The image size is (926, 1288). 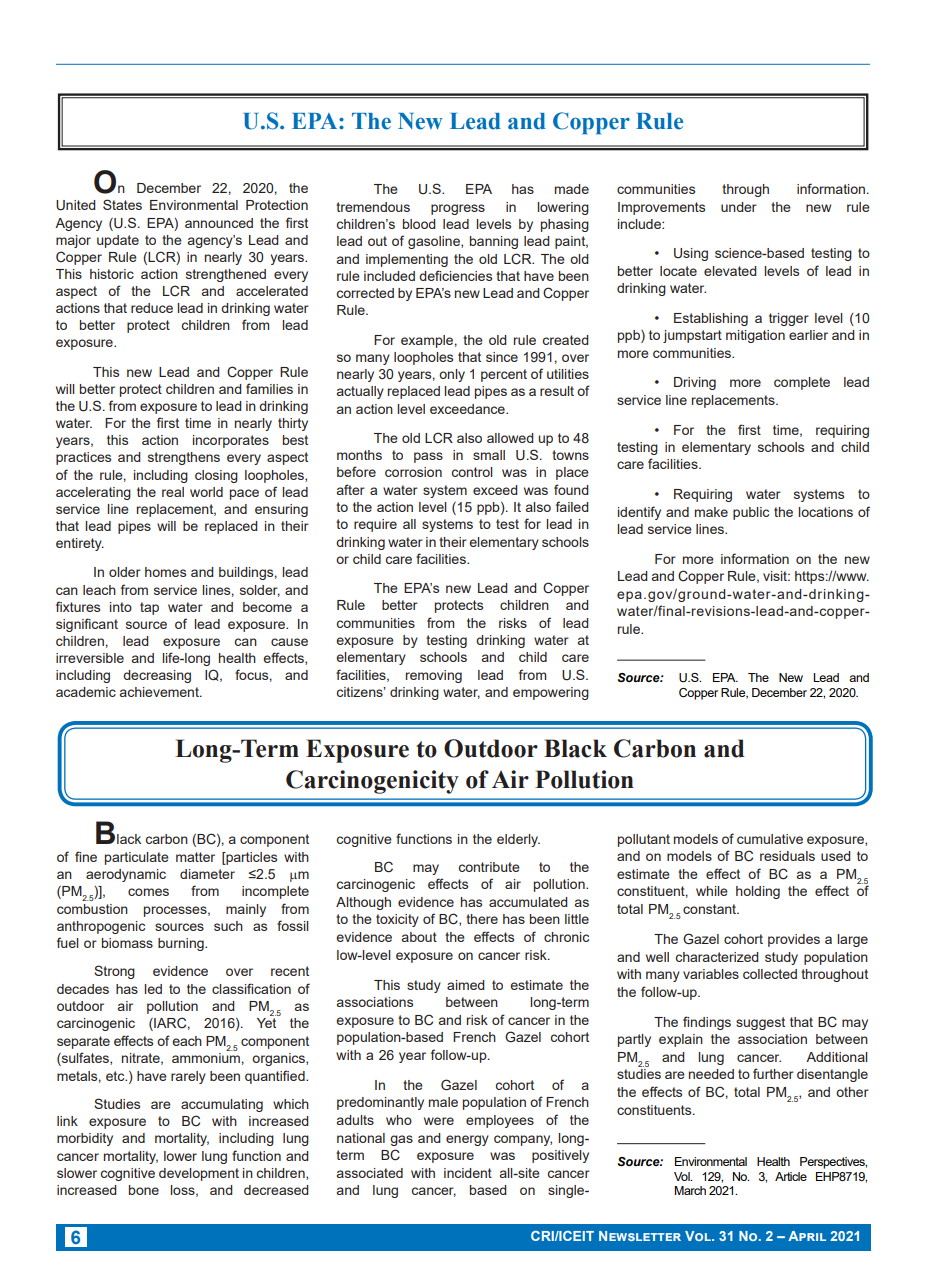 I want to click on elderly, so click(x=518, y=840).
